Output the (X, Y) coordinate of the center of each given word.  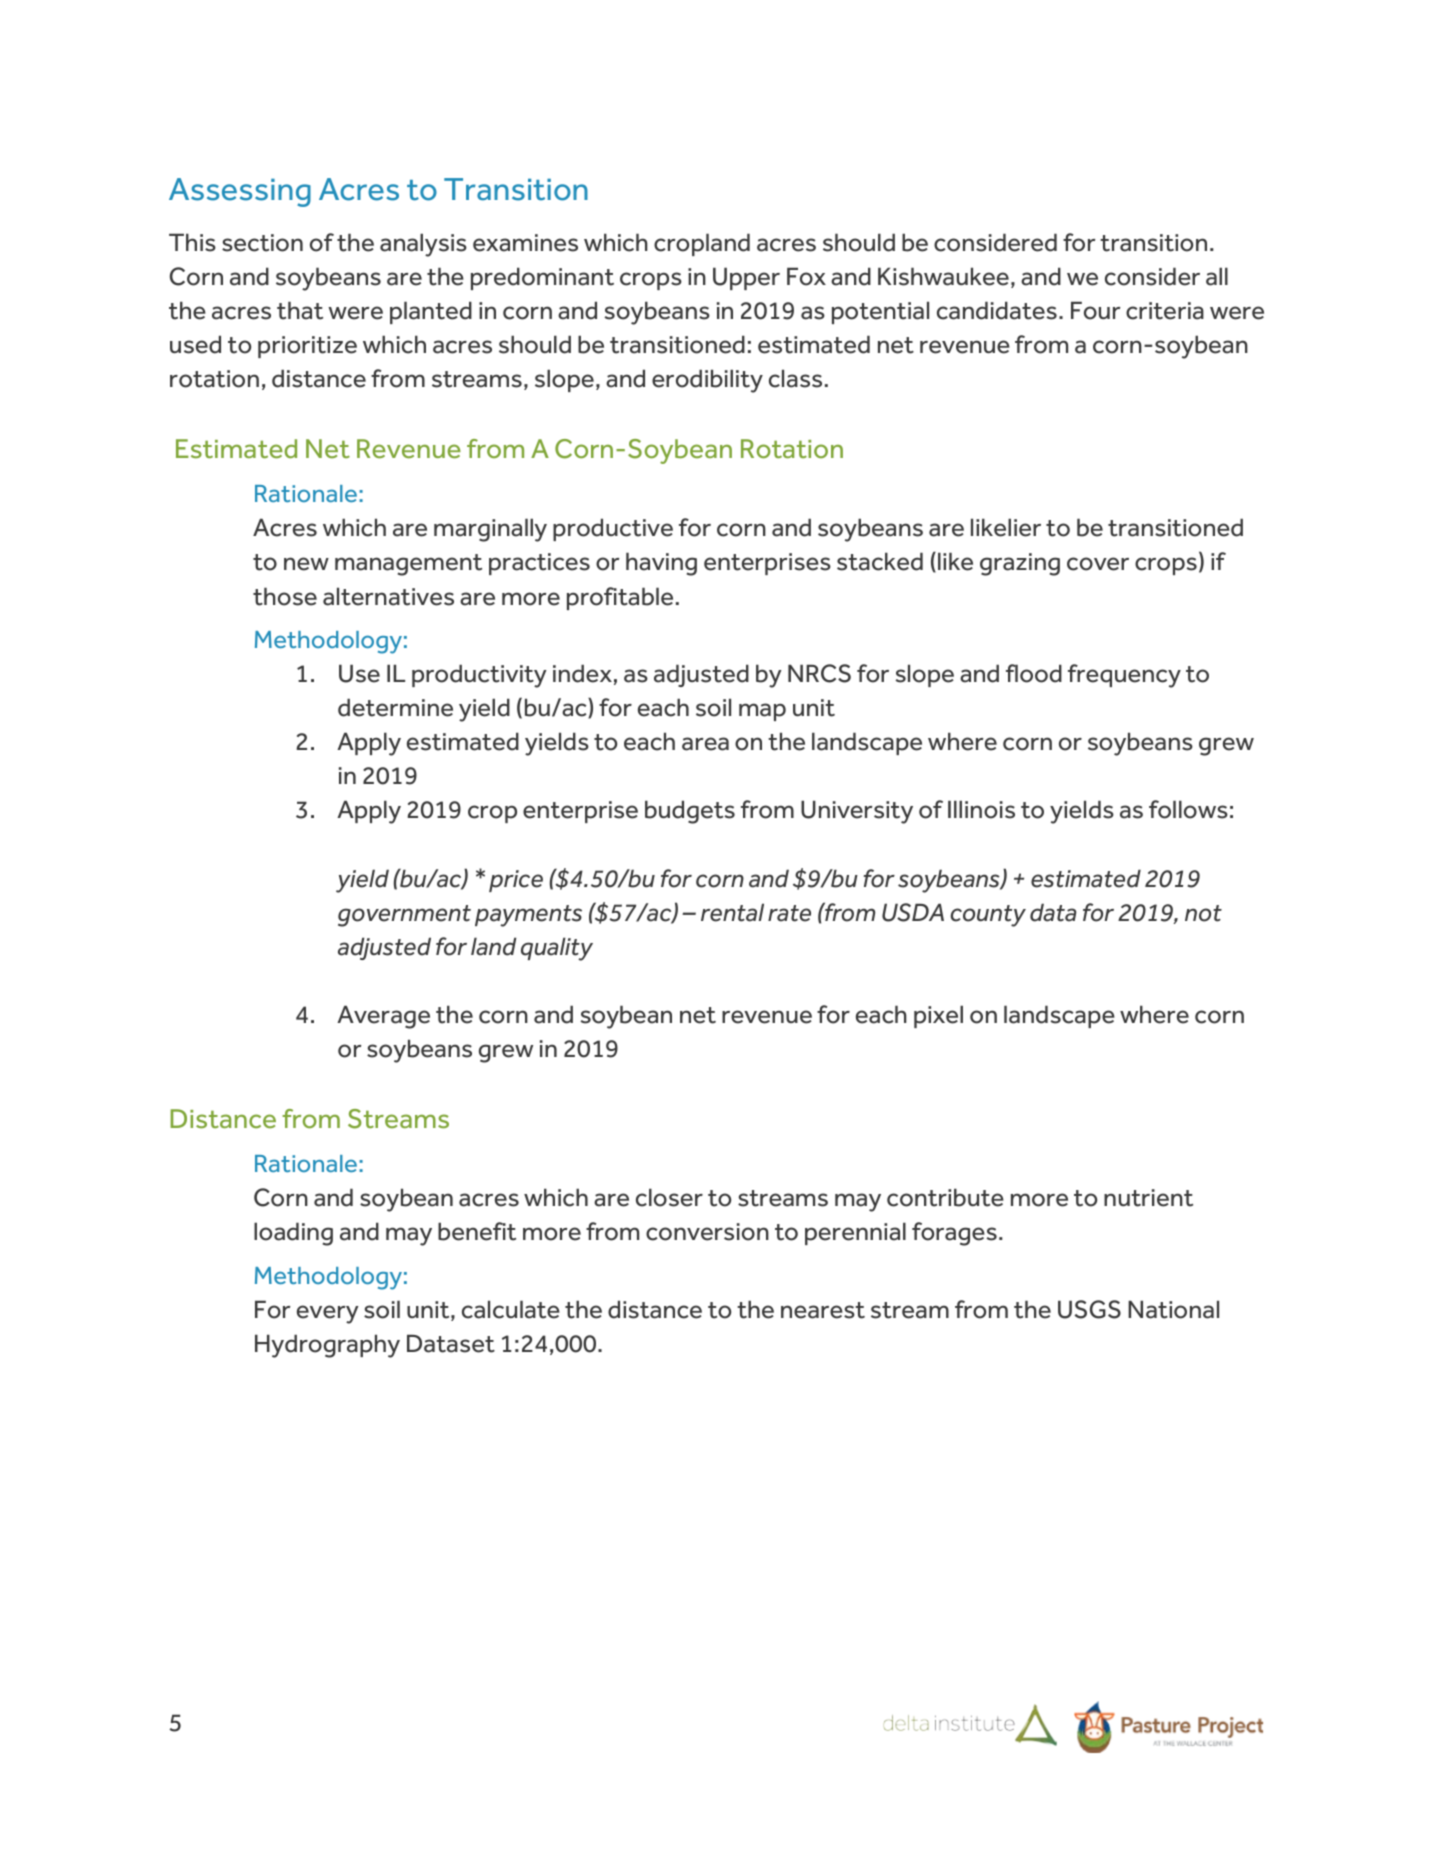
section (262, 243)
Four (1096, 310)
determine (395, 707)
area (705, 744)
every (328, 1314)
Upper (746, 278)
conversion (707, 1232)
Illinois (981, 809)
